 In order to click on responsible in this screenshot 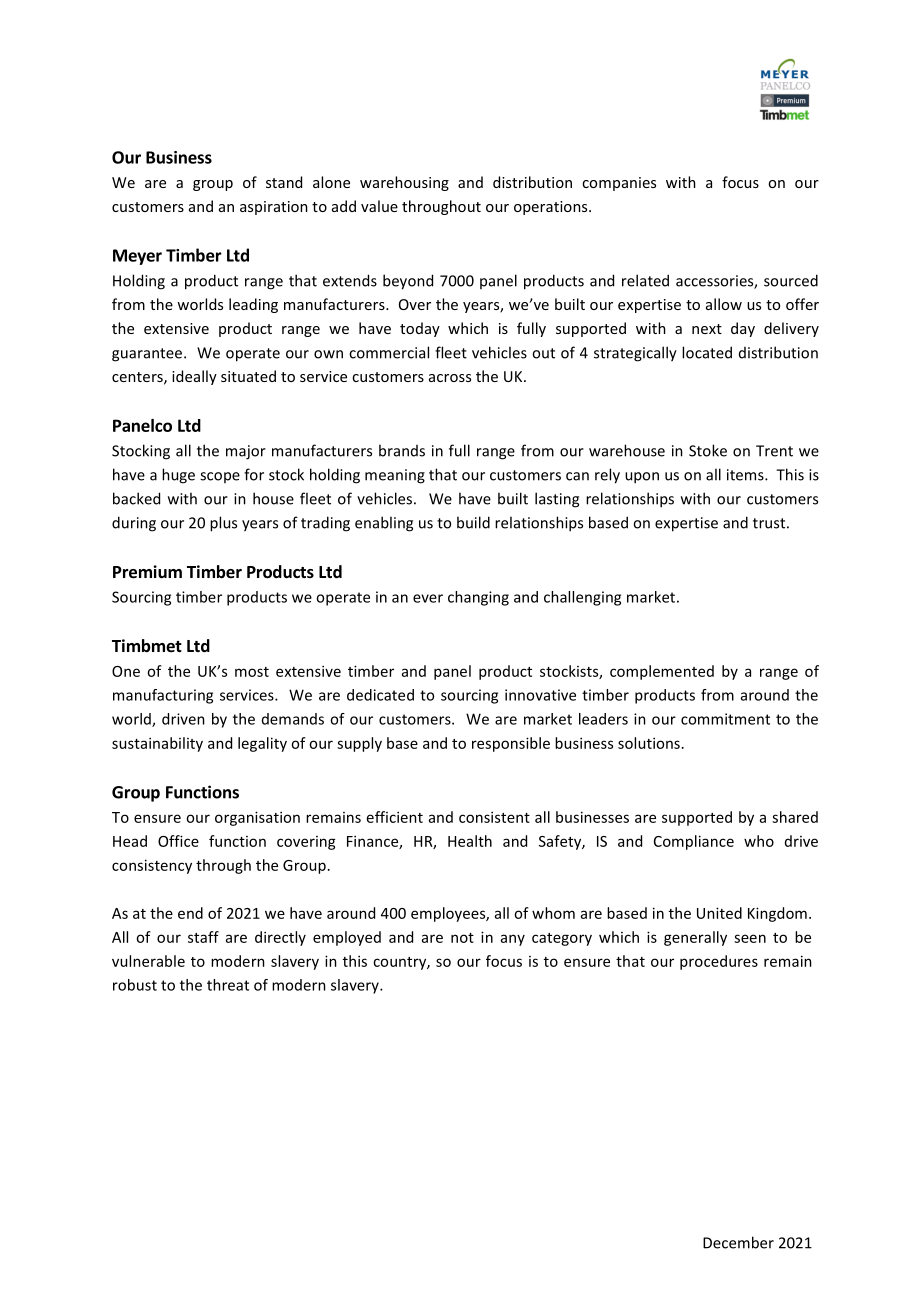, I will do `click(511, 744)`.
